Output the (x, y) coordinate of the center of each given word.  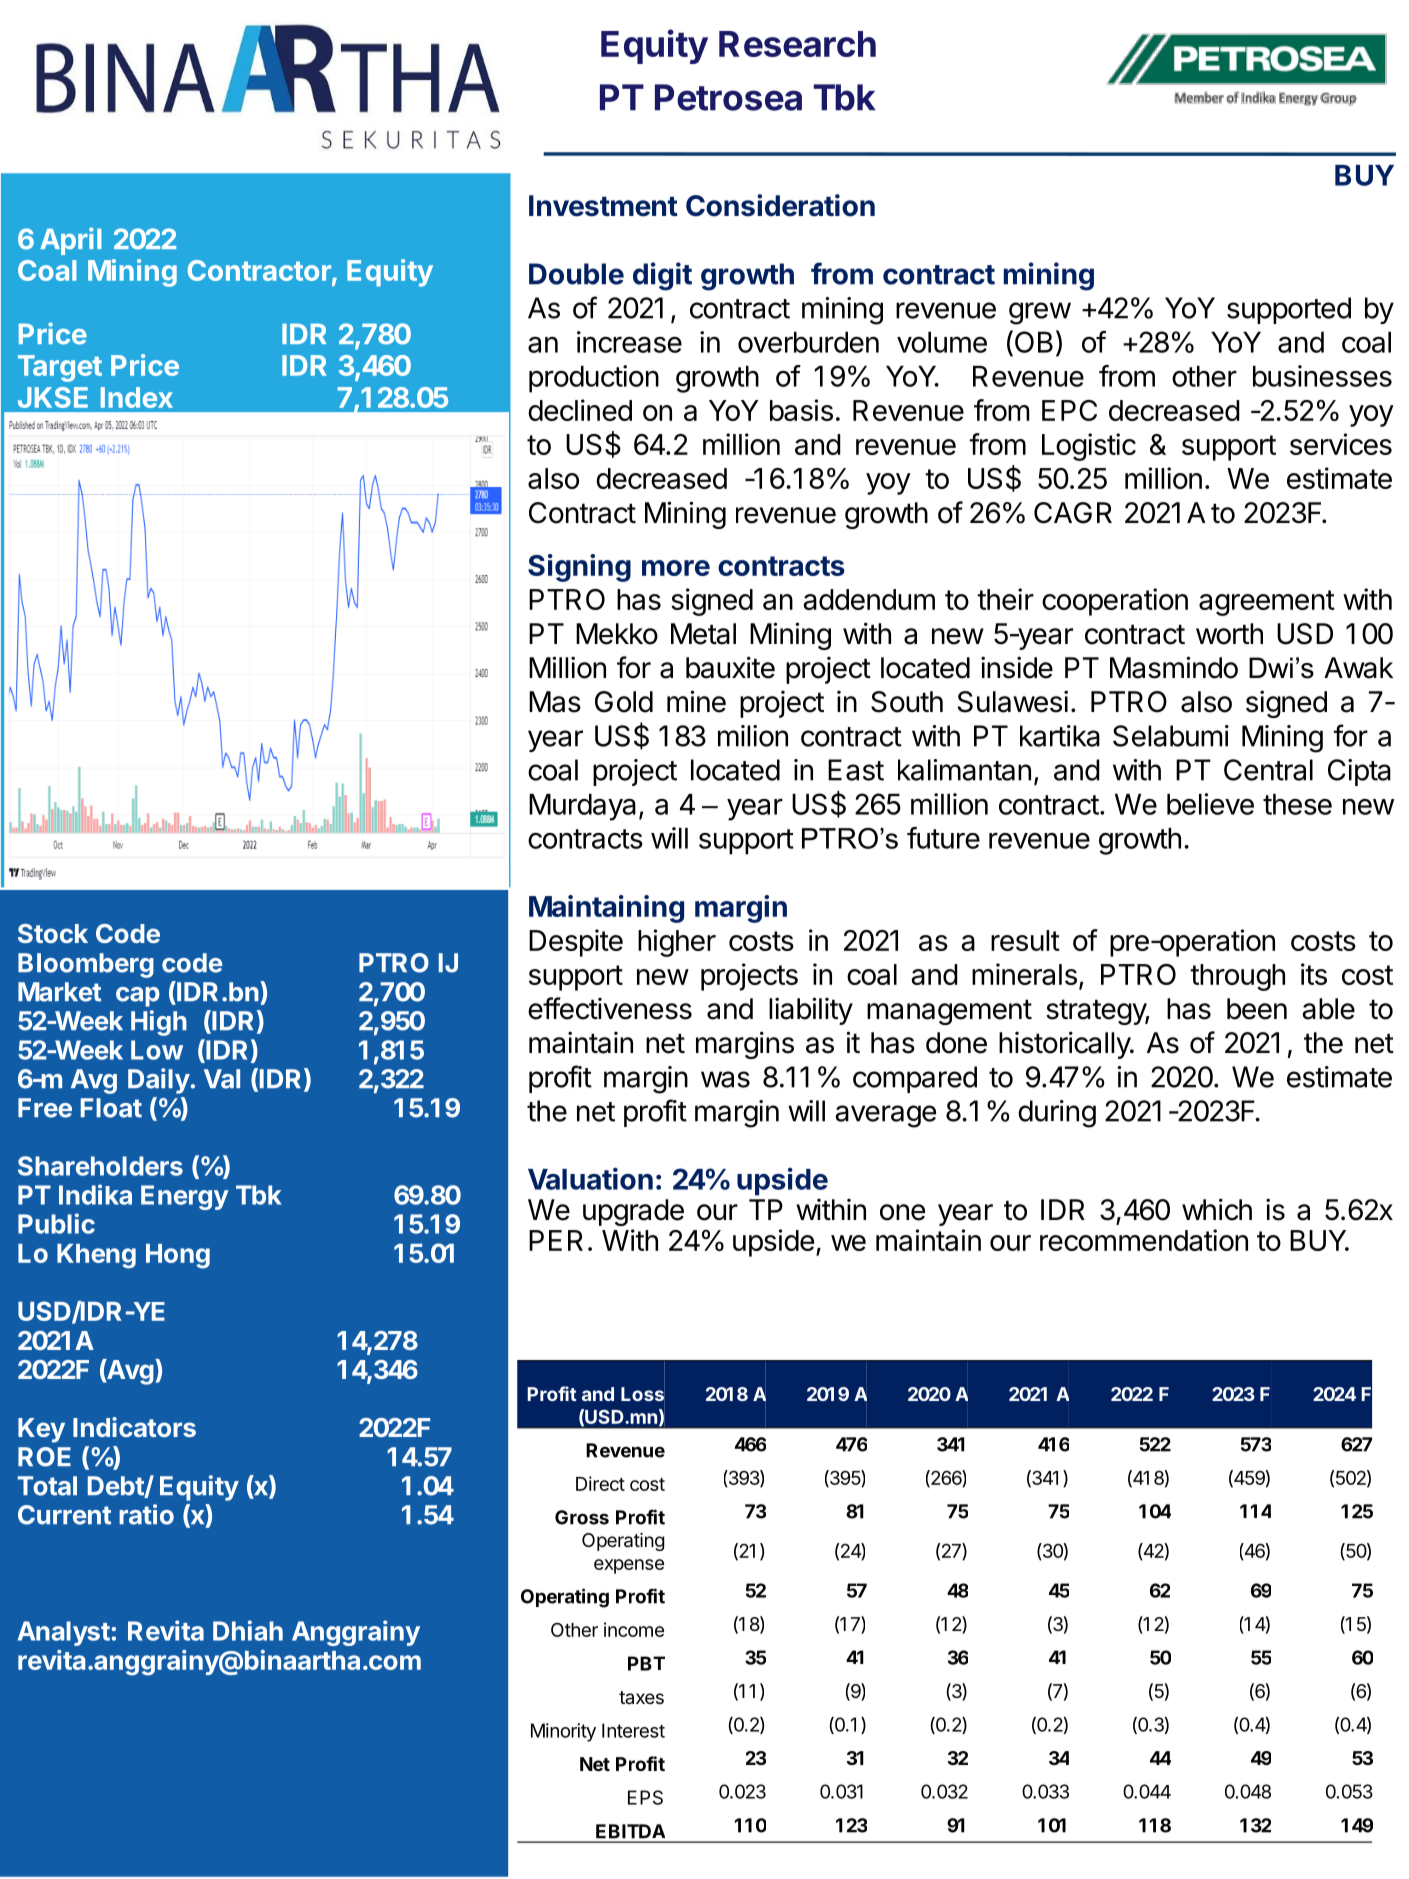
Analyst (64, 1633)
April (70, 241)
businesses (1322, 376)
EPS (645, 1797)
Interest (633, 1730)
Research (797, 44)
